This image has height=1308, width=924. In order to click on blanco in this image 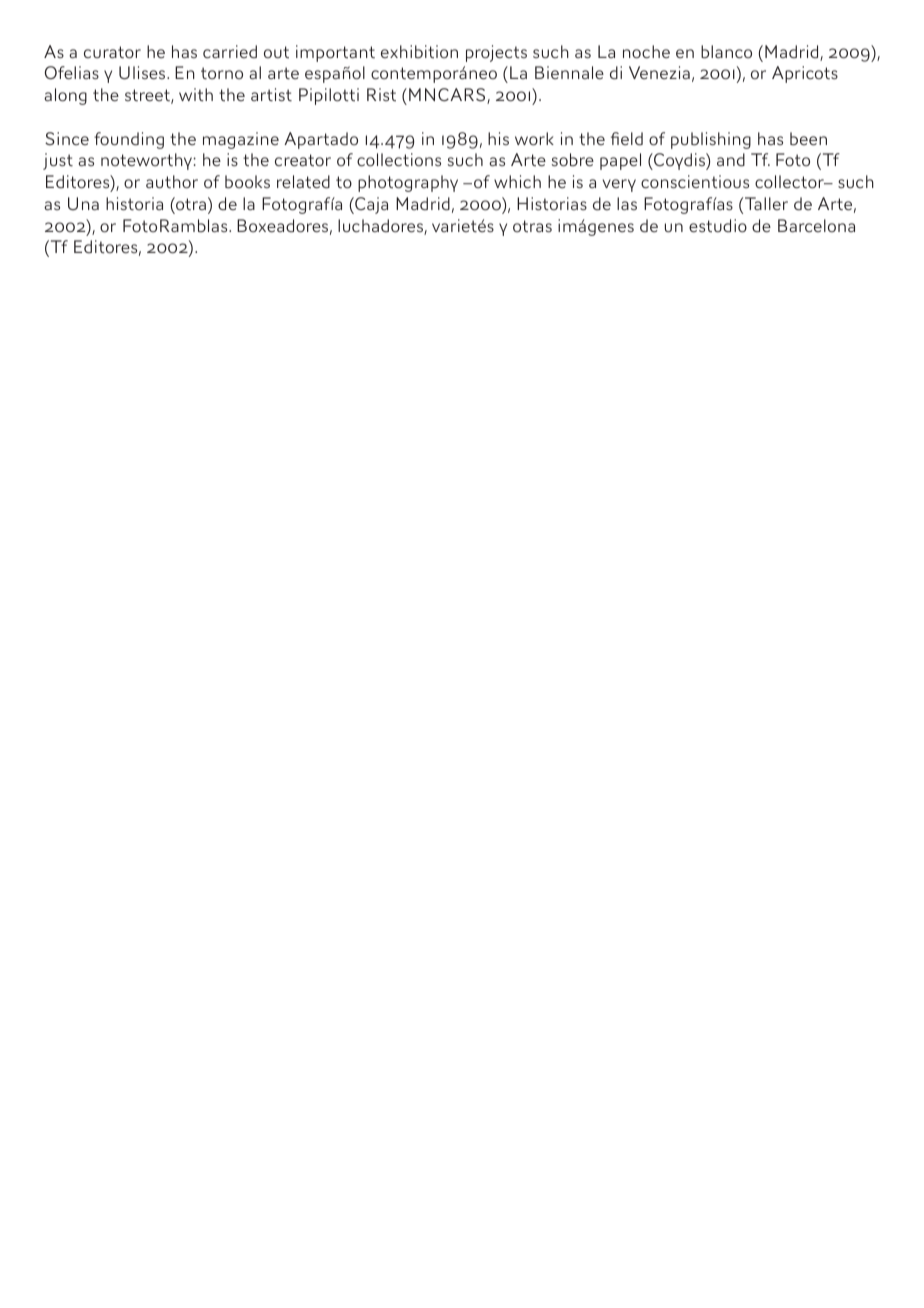, I will do `click(726, 52)`.
